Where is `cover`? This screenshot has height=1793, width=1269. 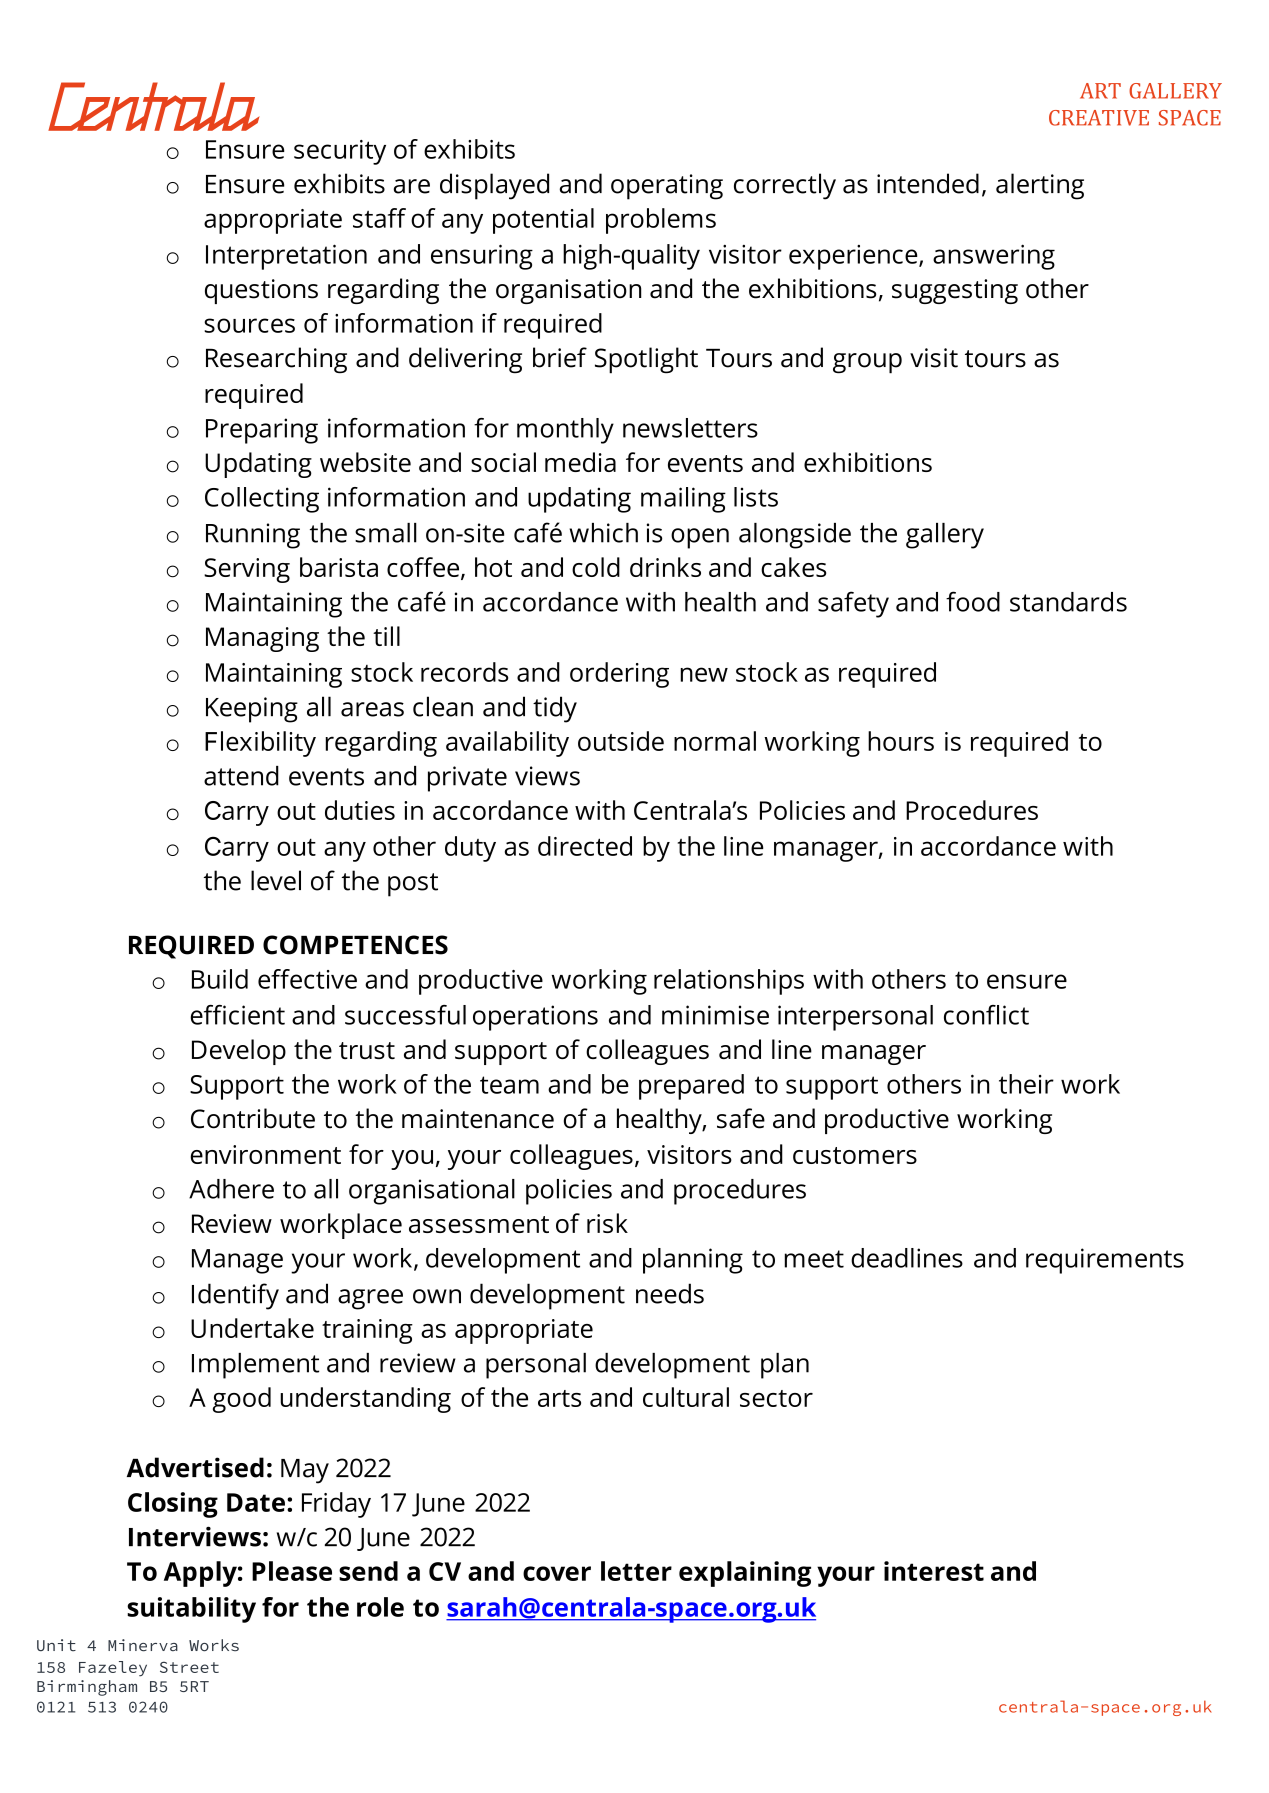 cover is located at coordinates (557, 1573).
